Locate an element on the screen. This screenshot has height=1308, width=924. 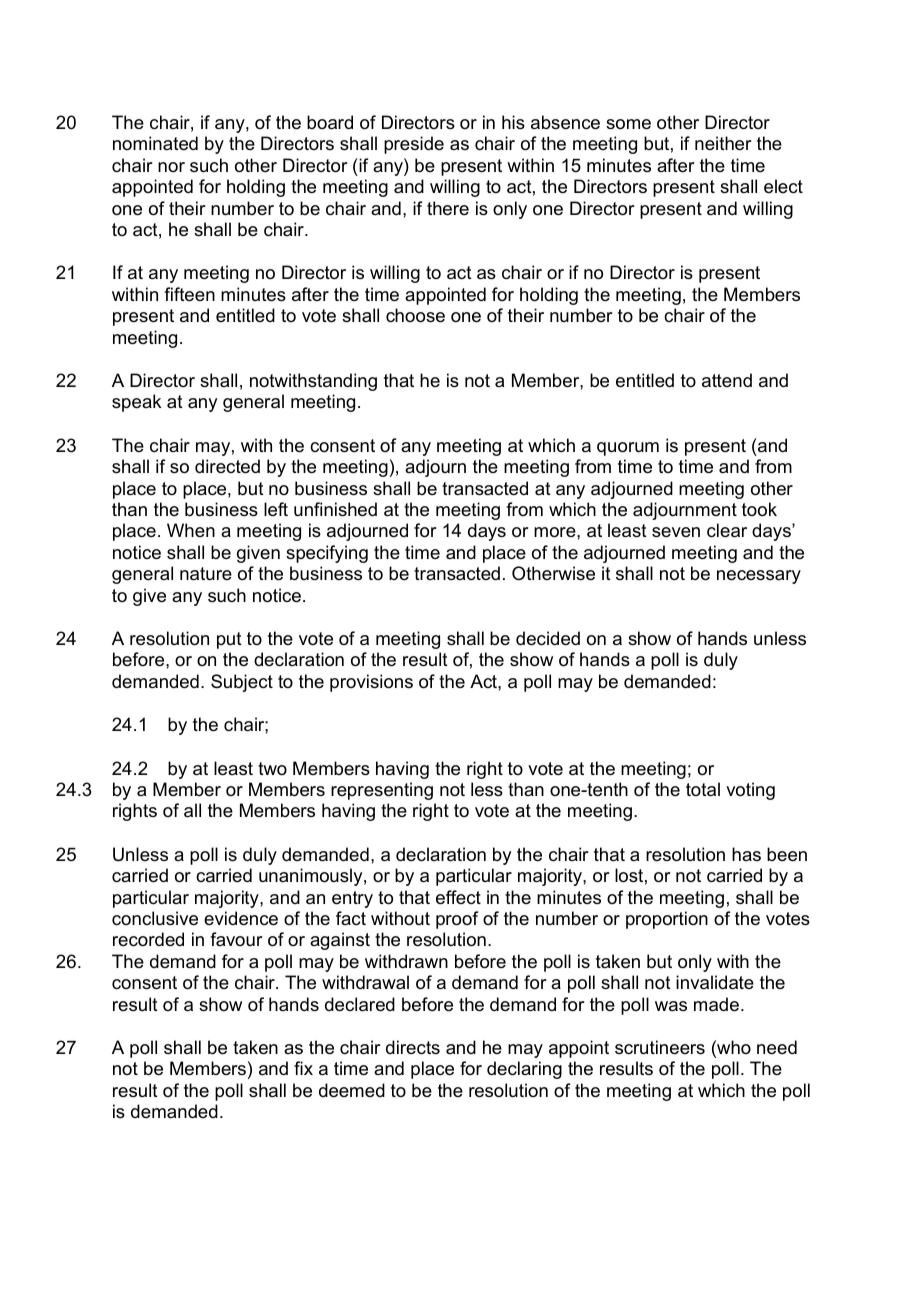
two is located at coordinates (272, 768).
